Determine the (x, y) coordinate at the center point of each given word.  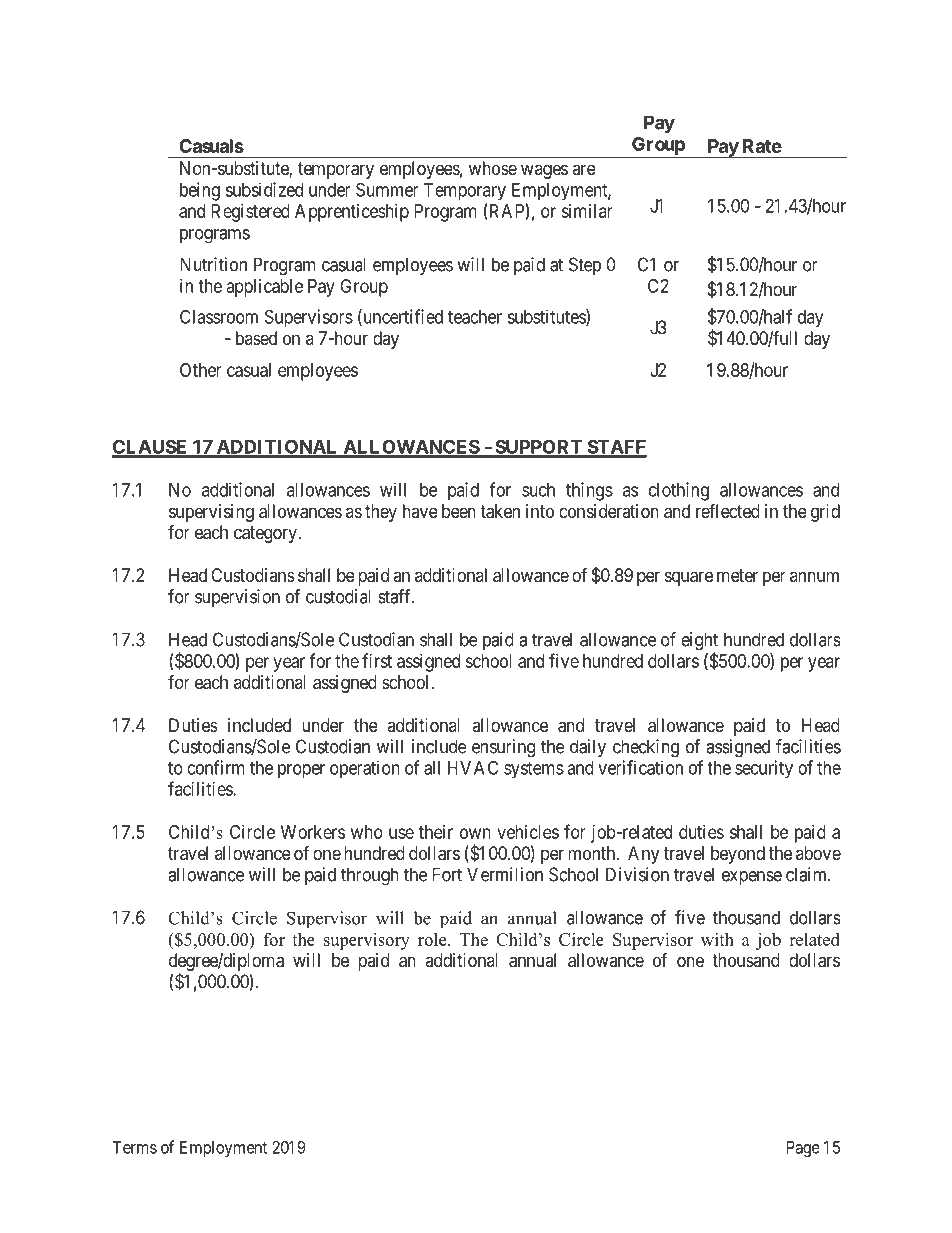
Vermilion (505, 874)
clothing (679, 491)
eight (699, 642)
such (538, 490)
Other (201, 370)
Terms (134, 1147)
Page (803, 1149)
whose (493, 168)
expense (752, 878)
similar (587, 211)
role (433, 939)
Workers (313, 832)
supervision (237, 598)
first (377, 660)
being (200, 191)
